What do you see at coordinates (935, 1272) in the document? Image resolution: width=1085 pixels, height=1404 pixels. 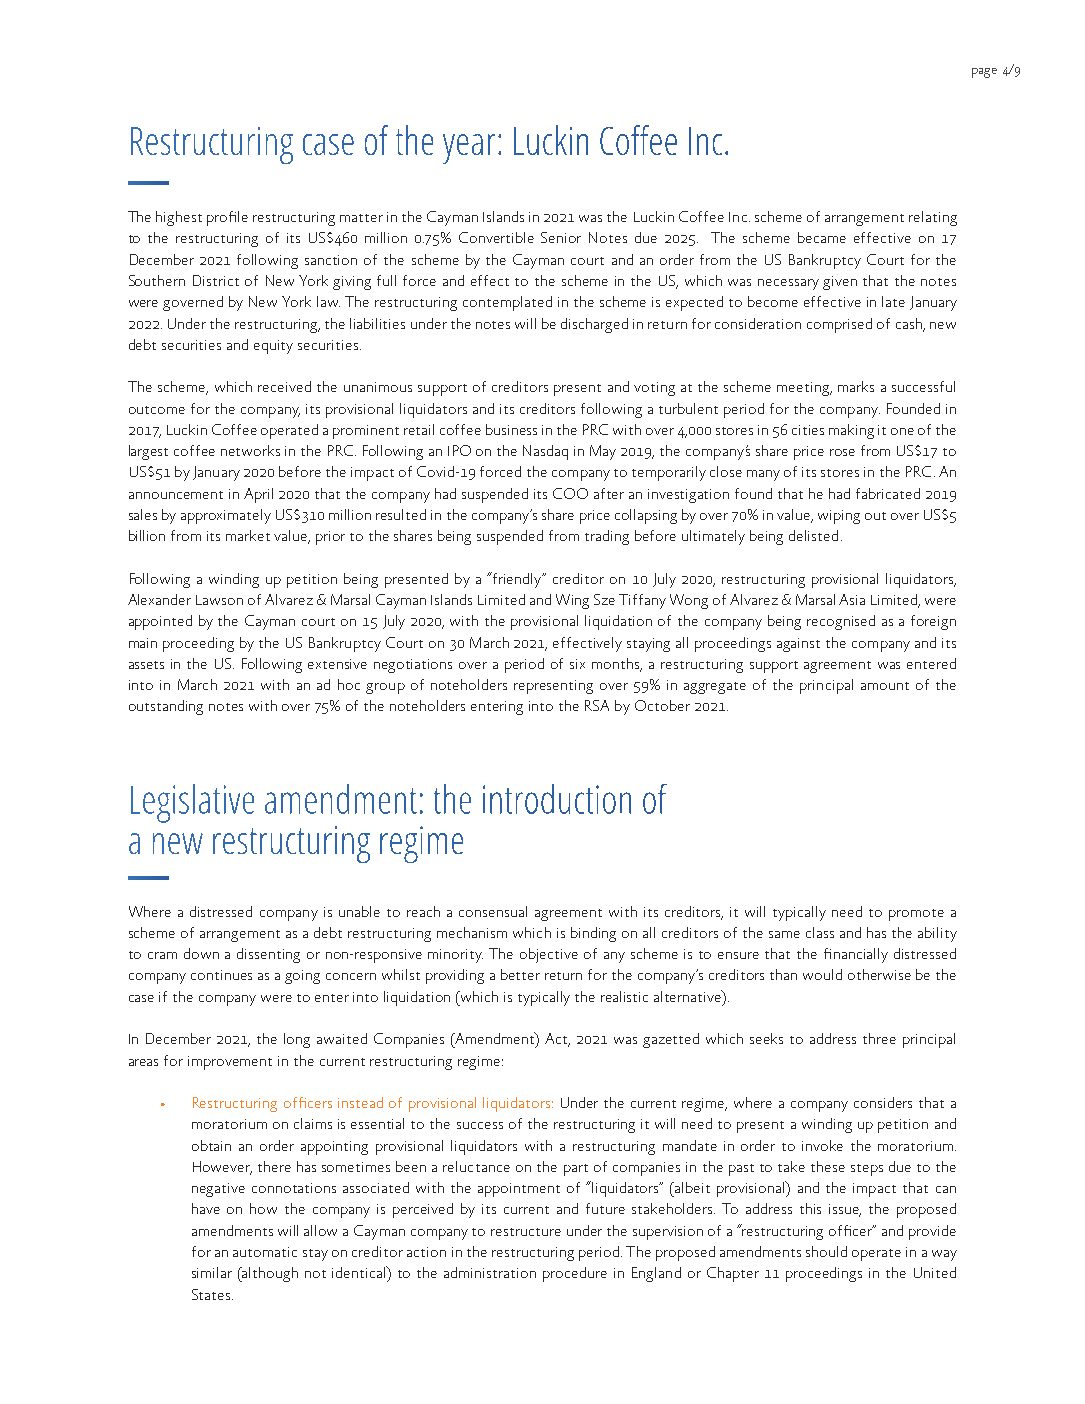 I see `United` at bounding box center [935, 1272].
